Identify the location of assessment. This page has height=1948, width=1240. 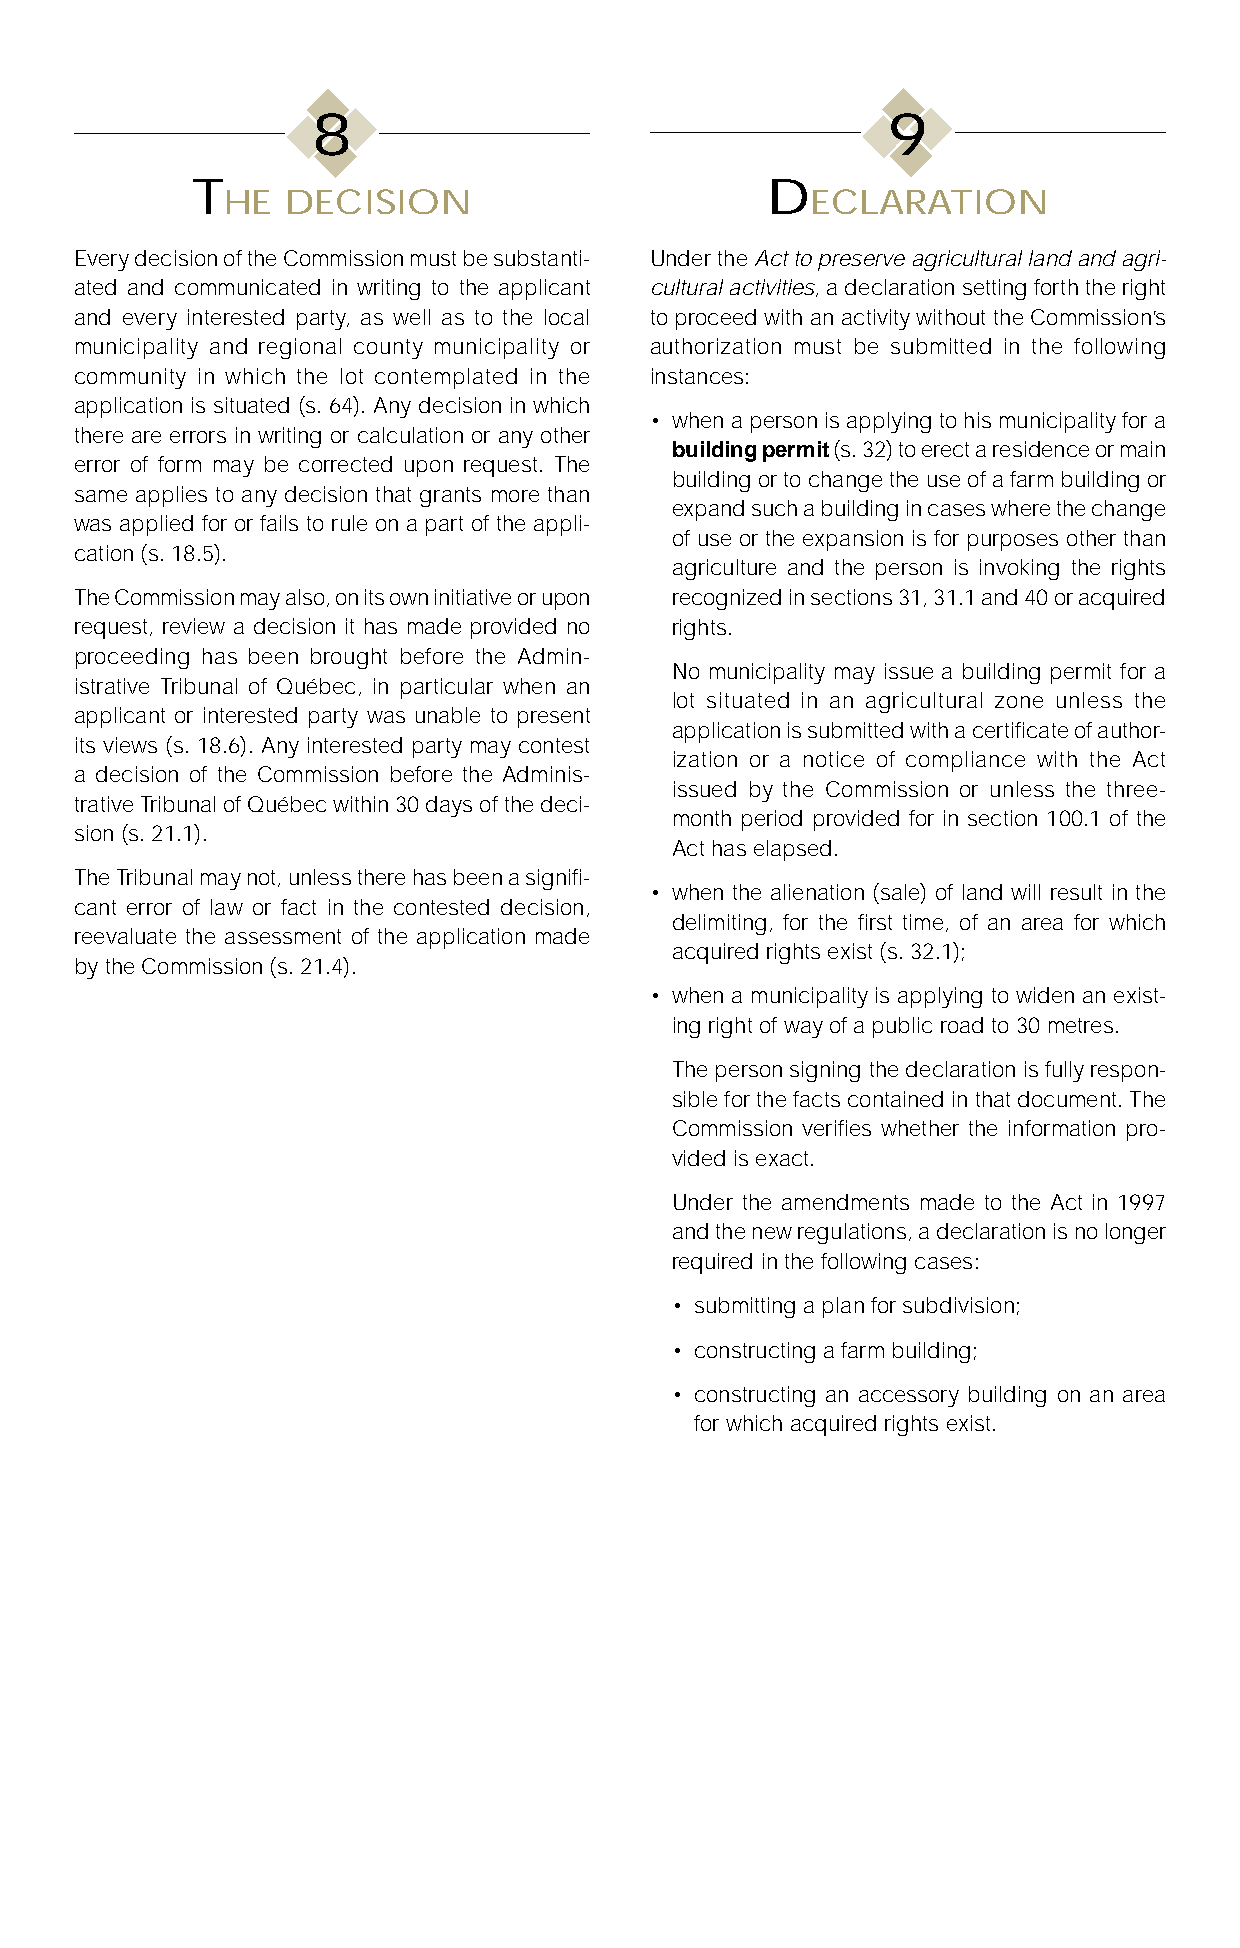
(283, 936).
